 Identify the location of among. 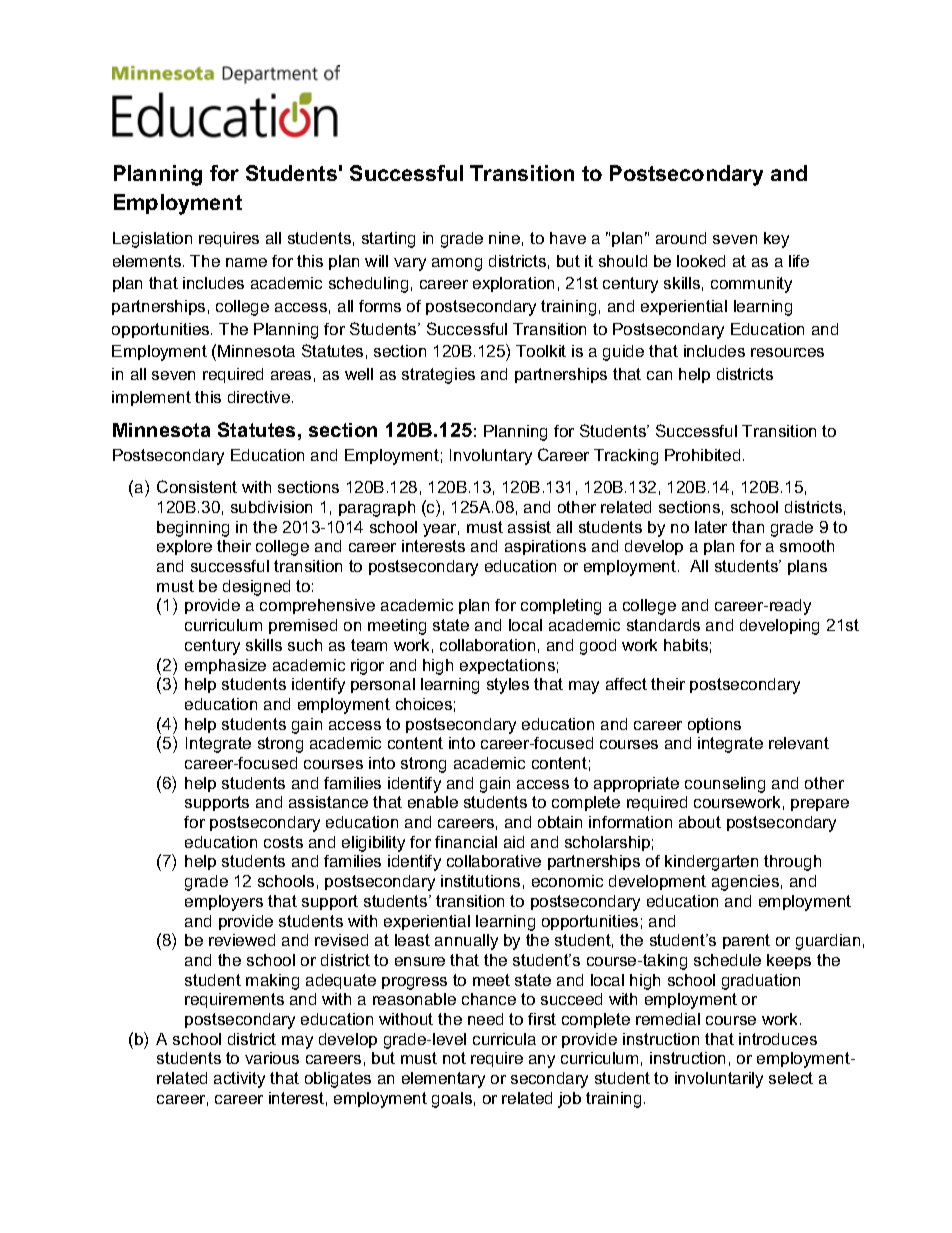
(457, 264).
